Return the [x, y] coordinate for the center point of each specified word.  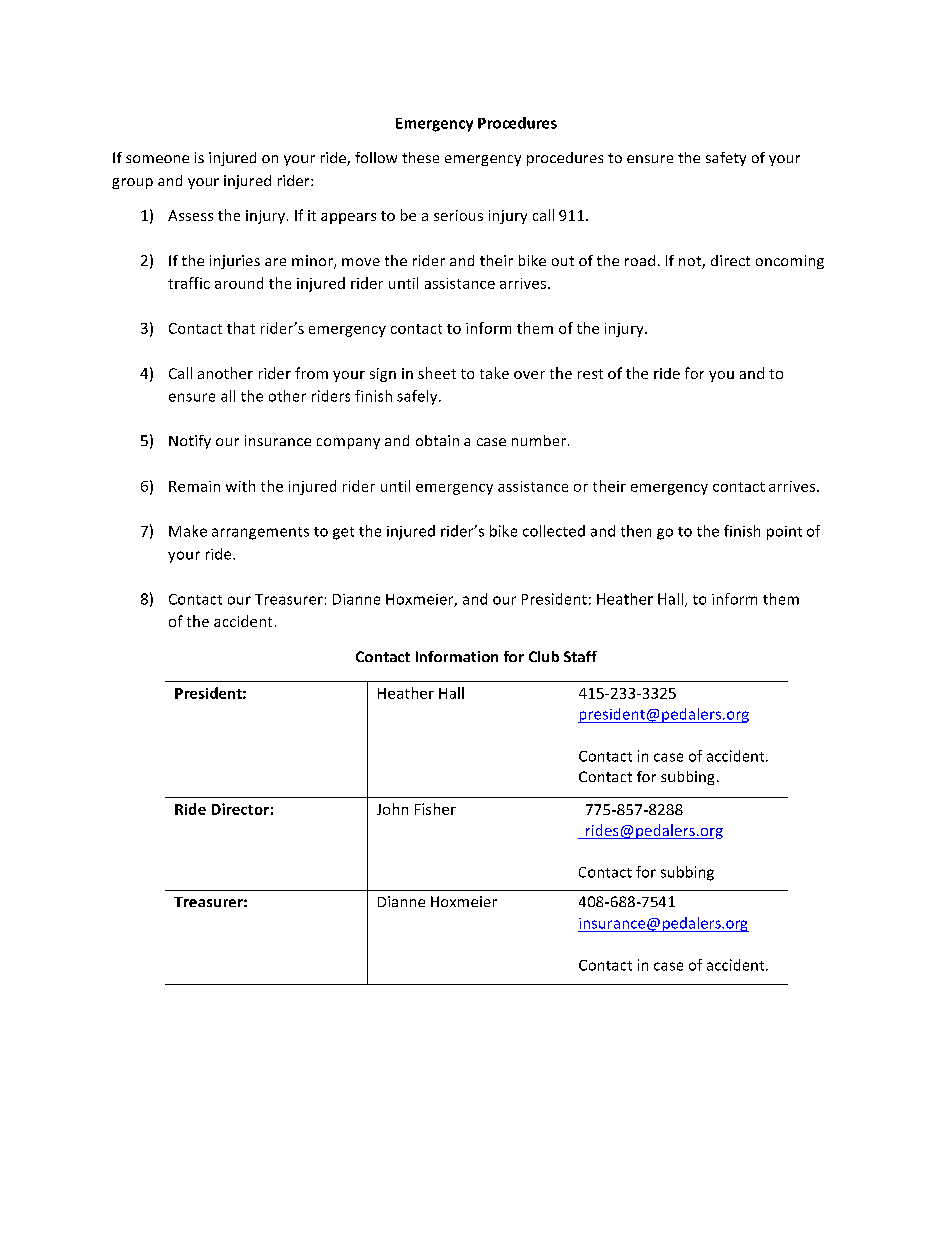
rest [590, 374]
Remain [194, 486]
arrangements [260, 533]
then [636, 531]
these [420, 157]
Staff [580, 656]
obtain [437, 440]
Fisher [435, 809]
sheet [437, 373]
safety [726, 159]
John [392, 809]
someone [157, 159]
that [241, 328]
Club [544, 656]
